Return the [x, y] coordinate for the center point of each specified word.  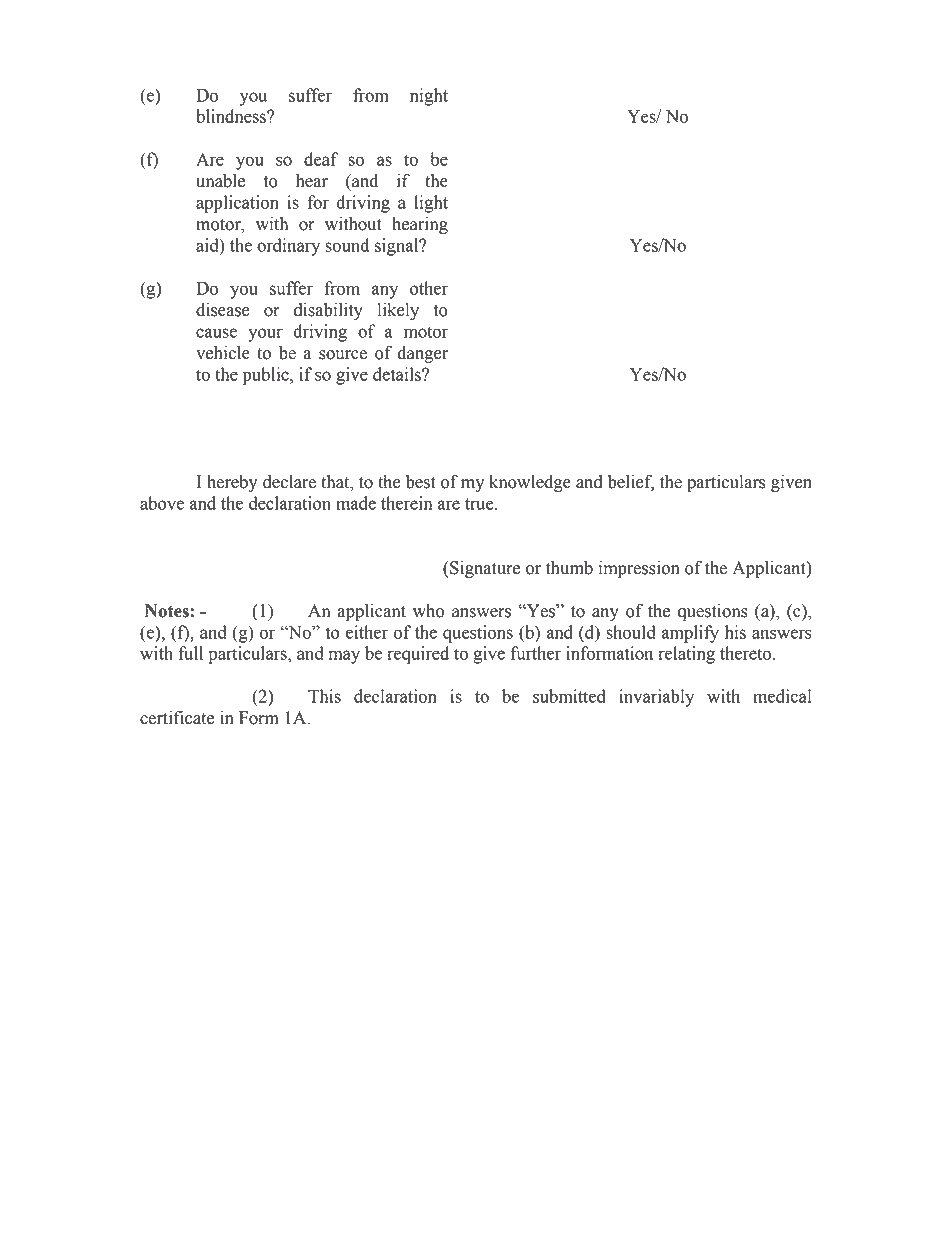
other [429, 288]
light [431, 204]
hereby [232, 483]
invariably [656, 698]
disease [223, 310]
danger [422, 354]
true [480, 504]
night [429, 97]
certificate [177, 717]
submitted [569, 696]
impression [639, 569]
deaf [321, 159]
